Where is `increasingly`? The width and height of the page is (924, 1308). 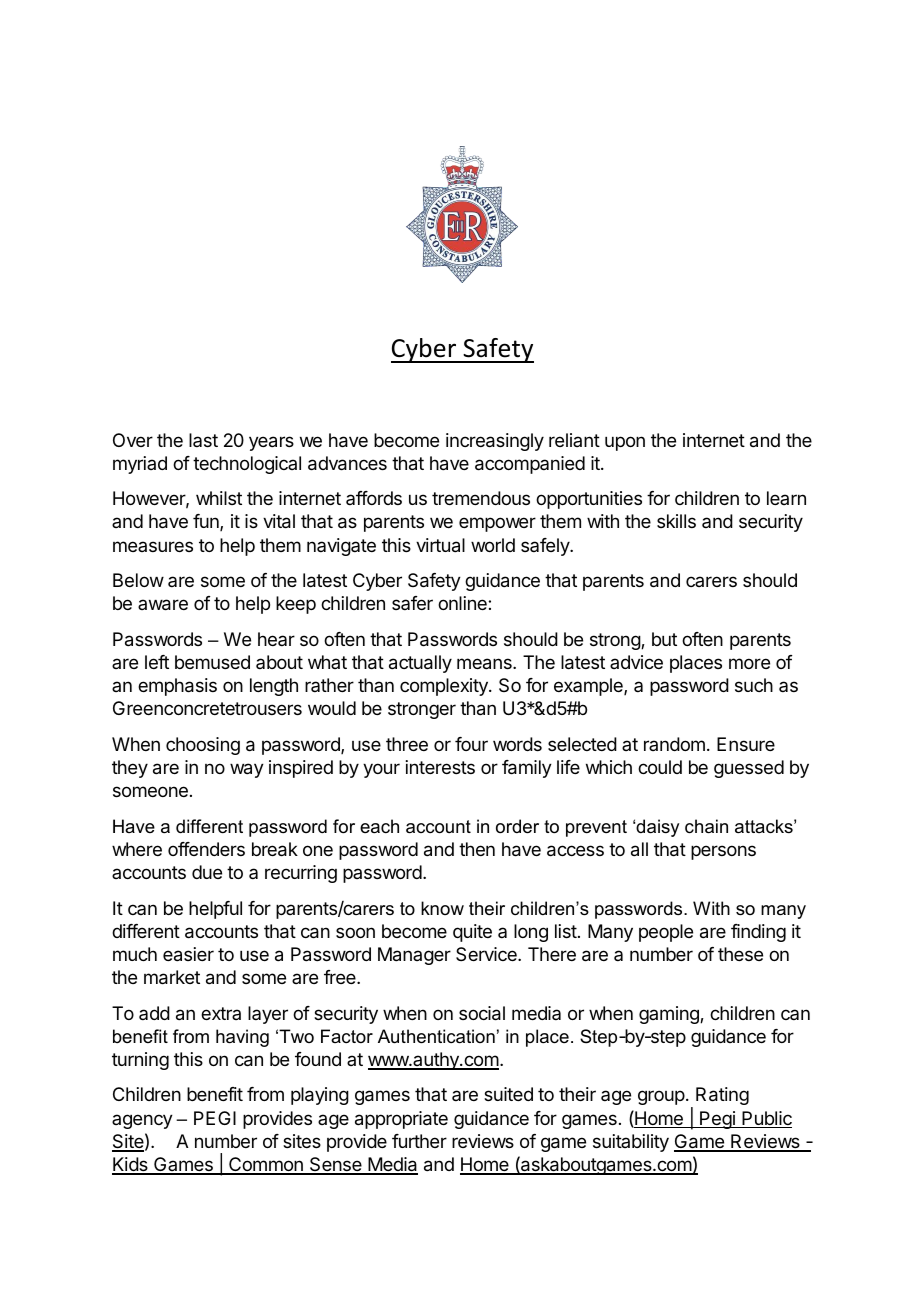
increasingly is located at coordinates (495, 442).
